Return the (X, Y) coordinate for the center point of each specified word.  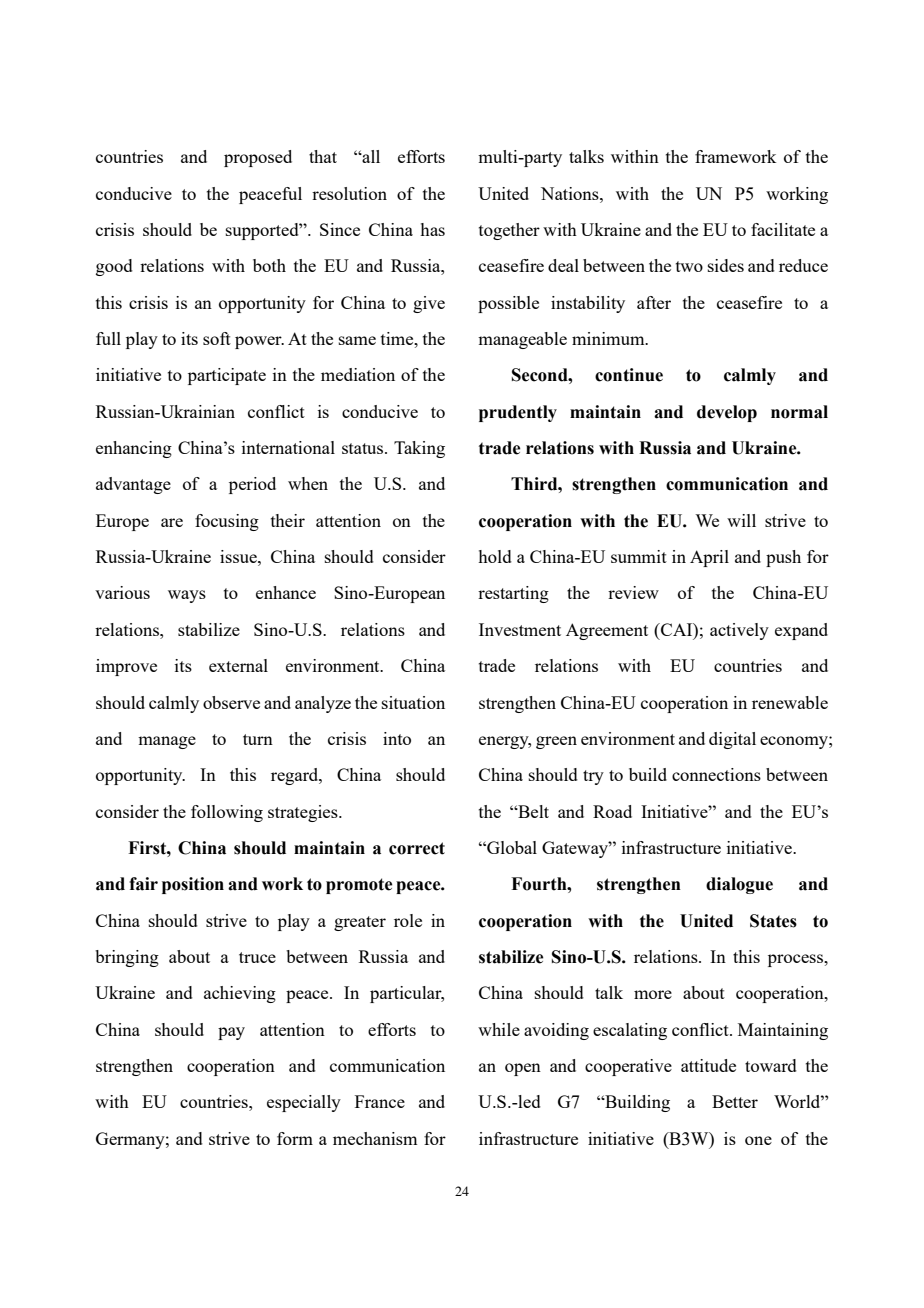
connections (716, 774)
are (172, 522)
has (432, 229)
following (227, 813)
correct (417, 848)
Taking (419, 449)
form (295, 1138)
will (741, 520)
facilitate (783, 229)
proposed (258, 158)
